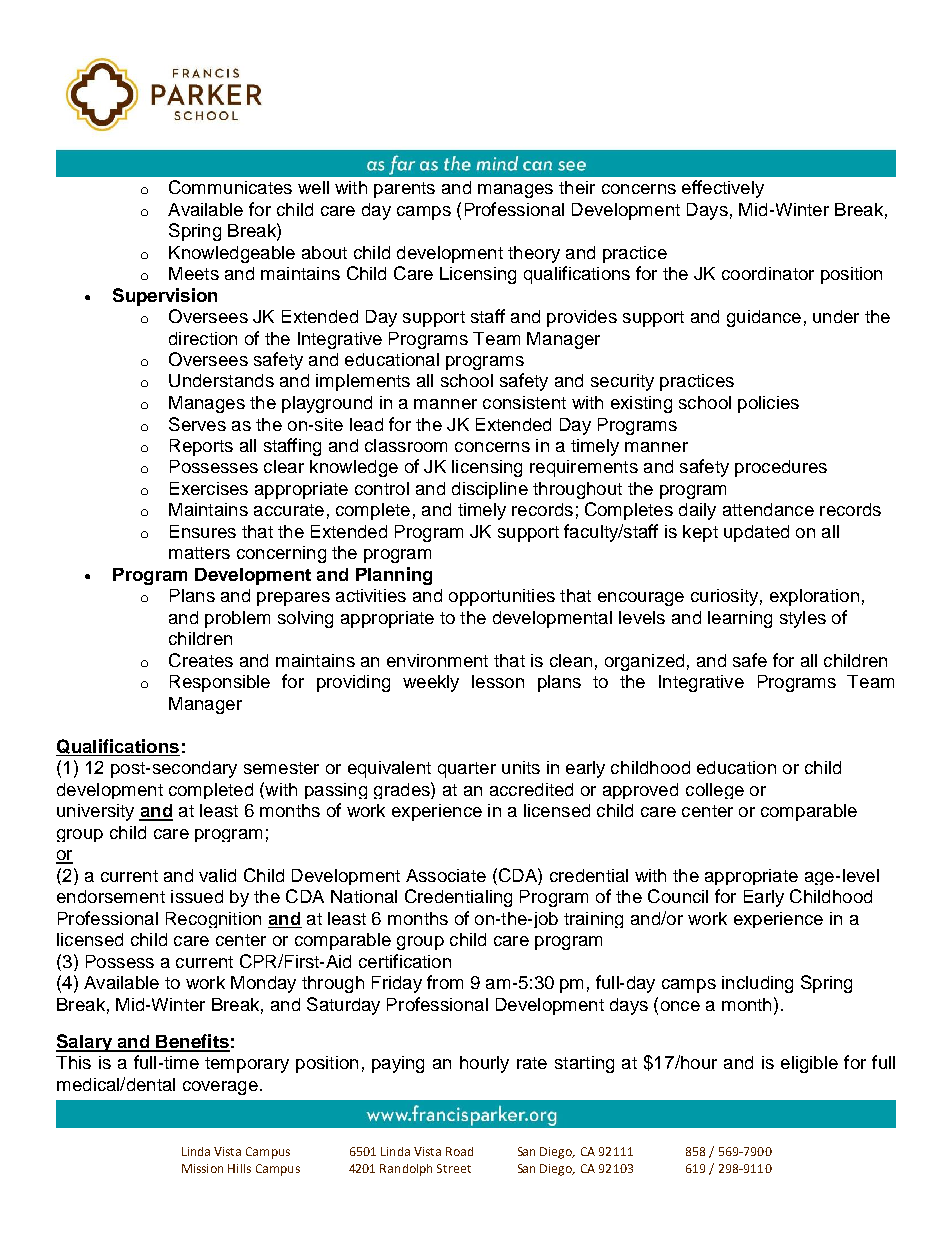 The image size is (952, 1233). What do you see at coordinates (809, 1064) in the page?
I see `eligible` at bounding box center [809, 1064].
